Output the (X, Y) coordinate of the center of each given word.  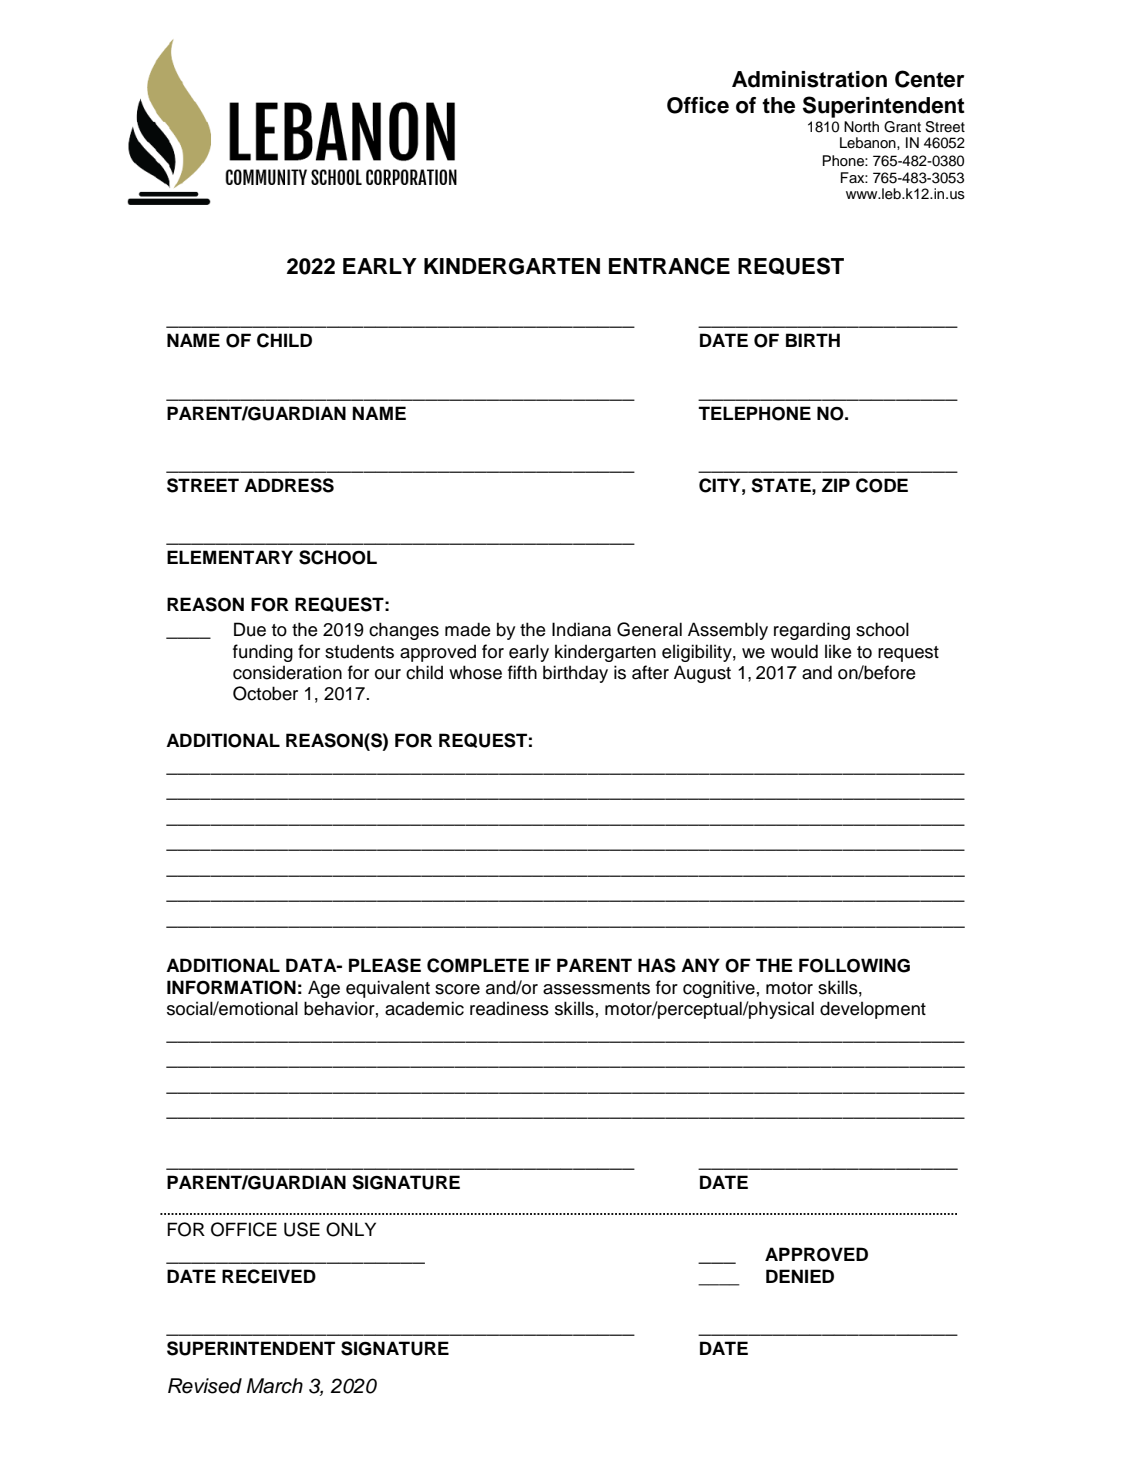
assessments (596, 988)
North (861, 127)
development (873, 1010)
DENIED (800, 1276)
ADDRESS (289, 485)
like (838, 651)
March (274, 1386)
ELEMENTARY (230, 557)
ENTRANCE (669, 266)
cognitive (719, 989)
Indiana (581, 629)
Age (324, 989)
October (265, 693)
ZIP (836, 485)
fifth (522, 672)
